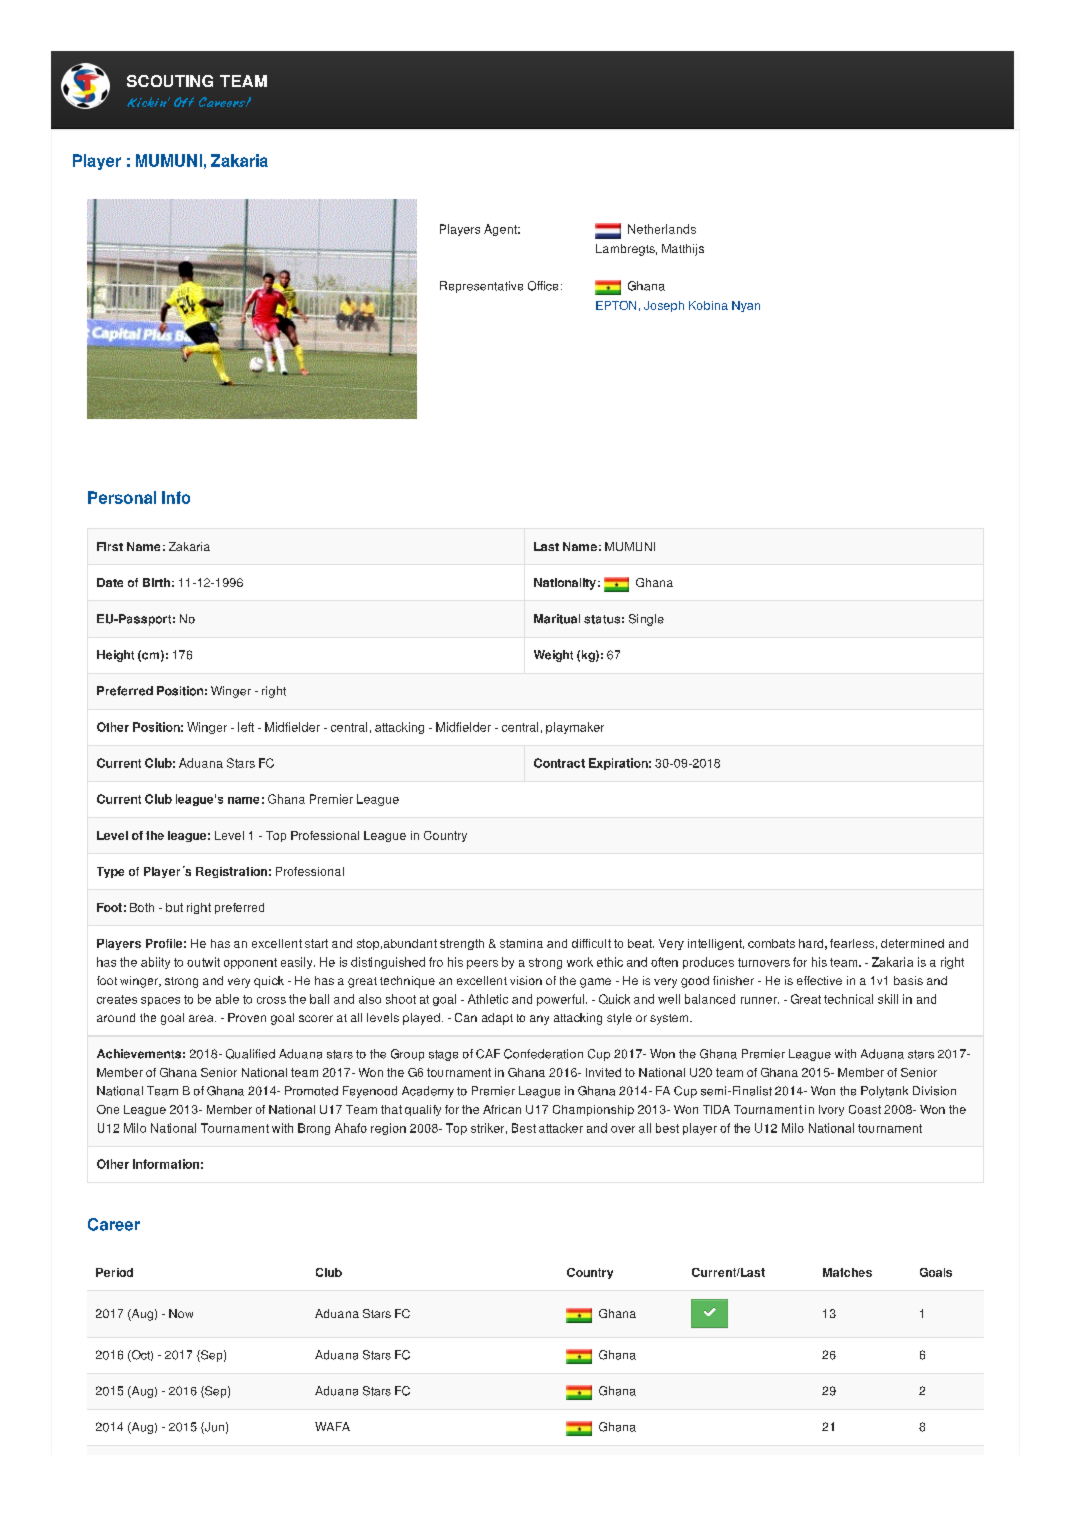 The height and width of the page is (1517, 1072). What do you see at coordinates (819, 980) in the page?
I see `effective` at bounding box center [819, 980].
